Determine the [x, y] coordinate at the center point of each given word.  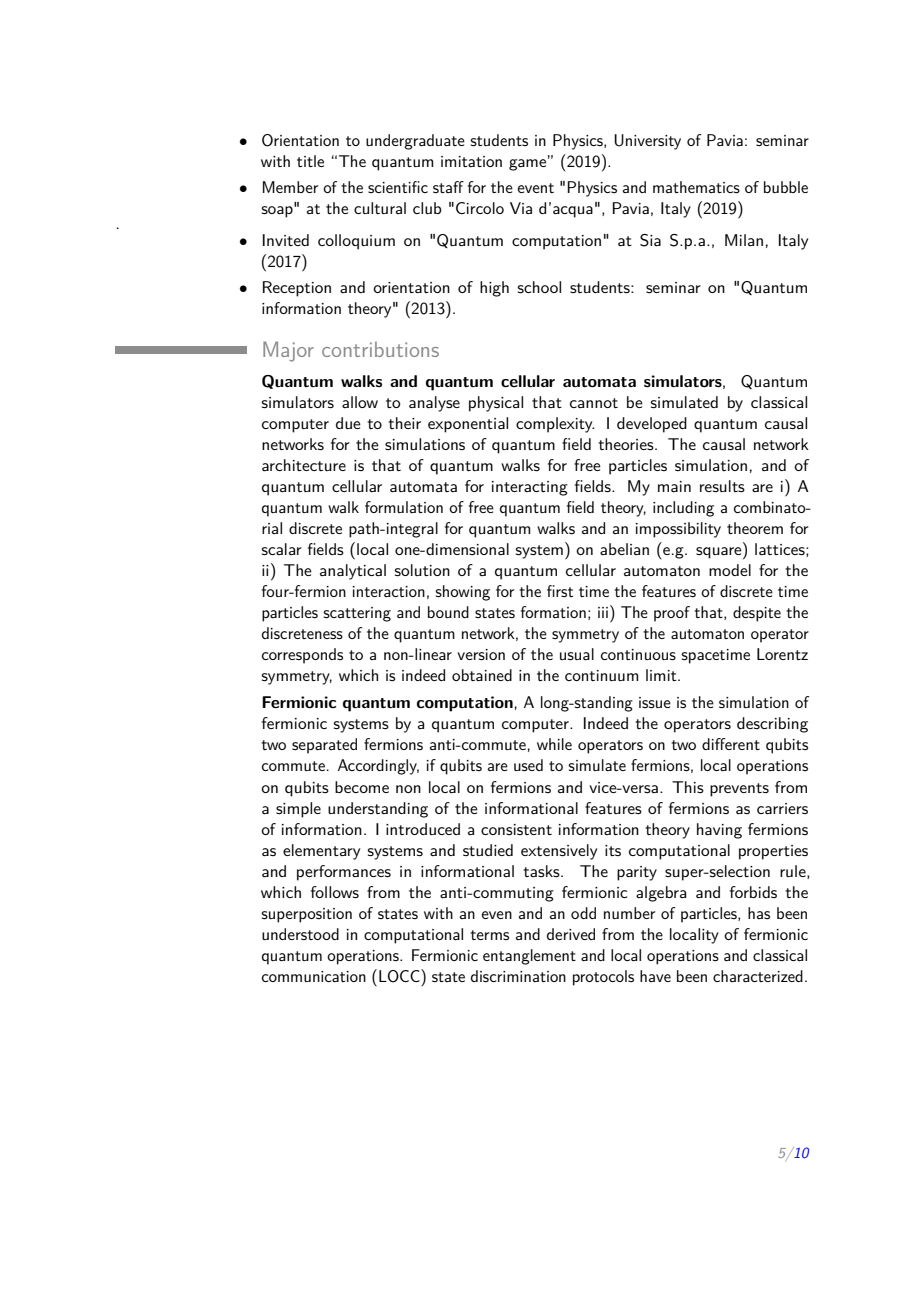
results [722, 486]
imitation [471, 161]
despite [757, 614]
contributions [380, 349]
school [539, 287]
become [362, 787]
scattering [357, 614]
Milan [744, 240]
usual [577, 654]
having [719, 831]
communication [314, 976]
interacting [530, 488]
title [310, 161]
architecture [304, 465]
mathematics [696, 187]
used [528, 765]
